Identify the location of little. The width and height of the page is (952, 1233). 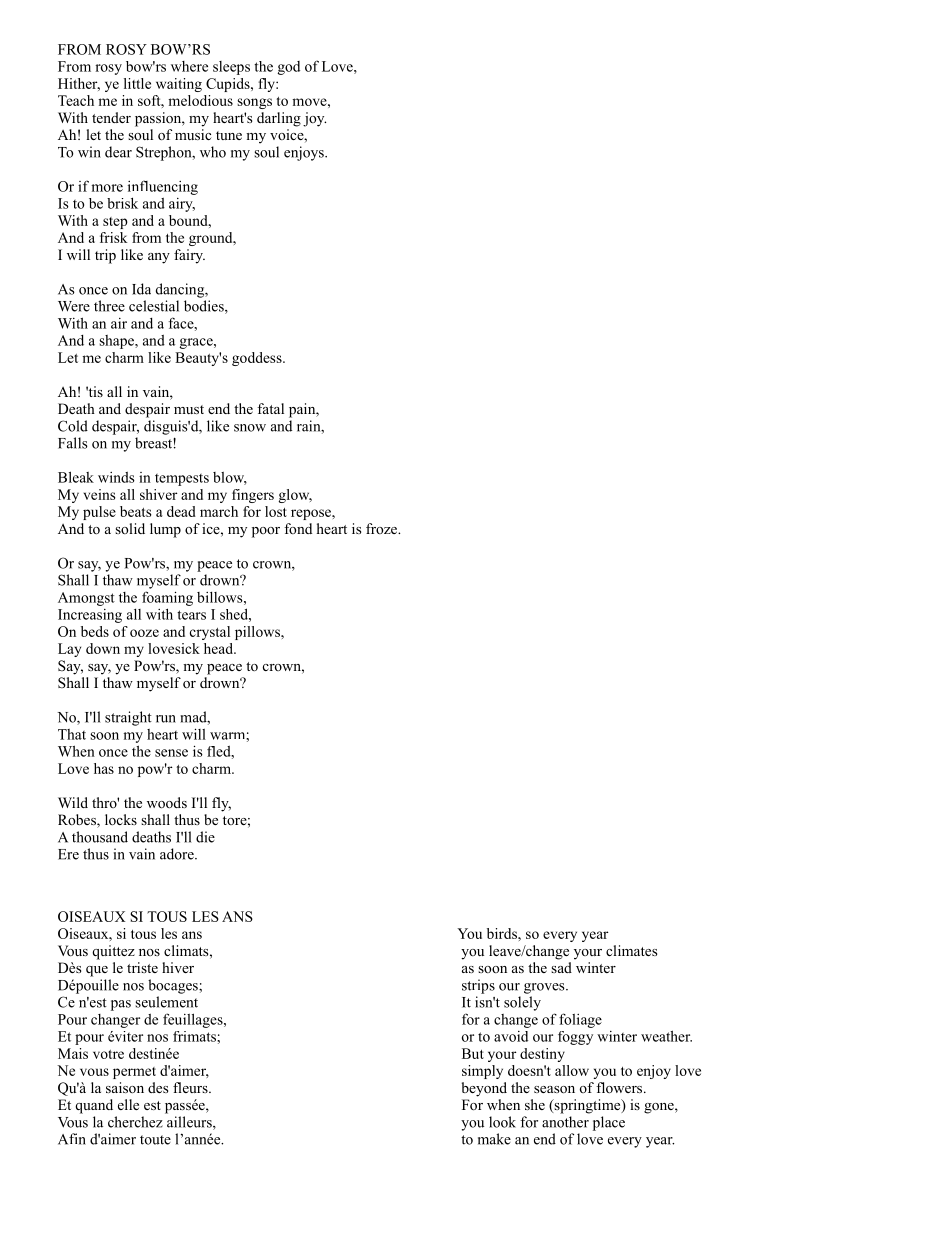
(137, 83).
